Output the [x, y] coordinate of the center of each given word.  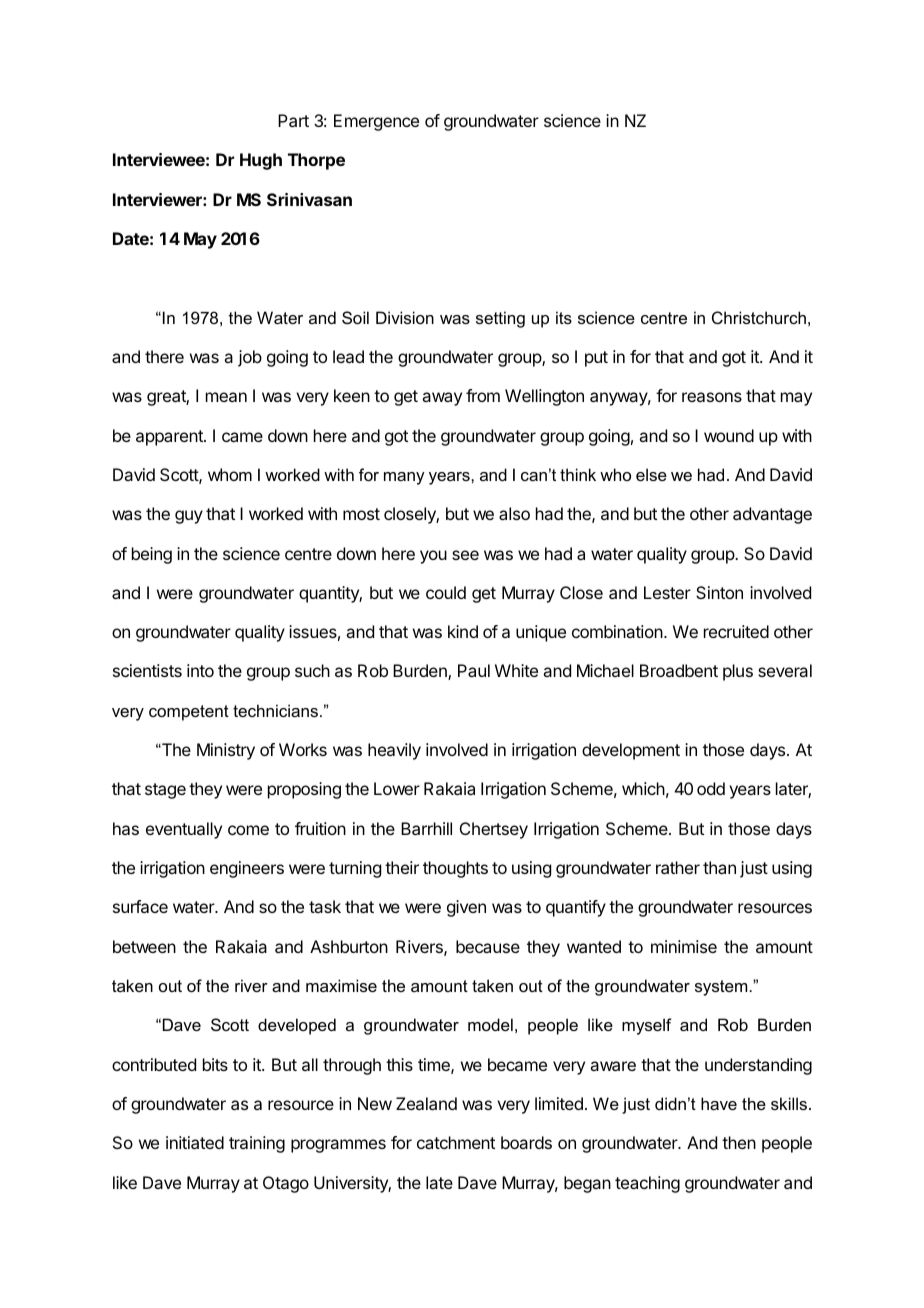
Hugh [261, 161]
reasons [712, 397]
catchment [456, 1142]
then [739, 1142]
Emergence [376, 122]
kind [463, 631]
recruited [736, 631]
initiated [195, 1142]
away [442, 399]
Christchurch [759, 317]
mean [226, 397]
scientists [147, 670]
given [466, 908]
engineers [247, 869]
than [719, 867]
